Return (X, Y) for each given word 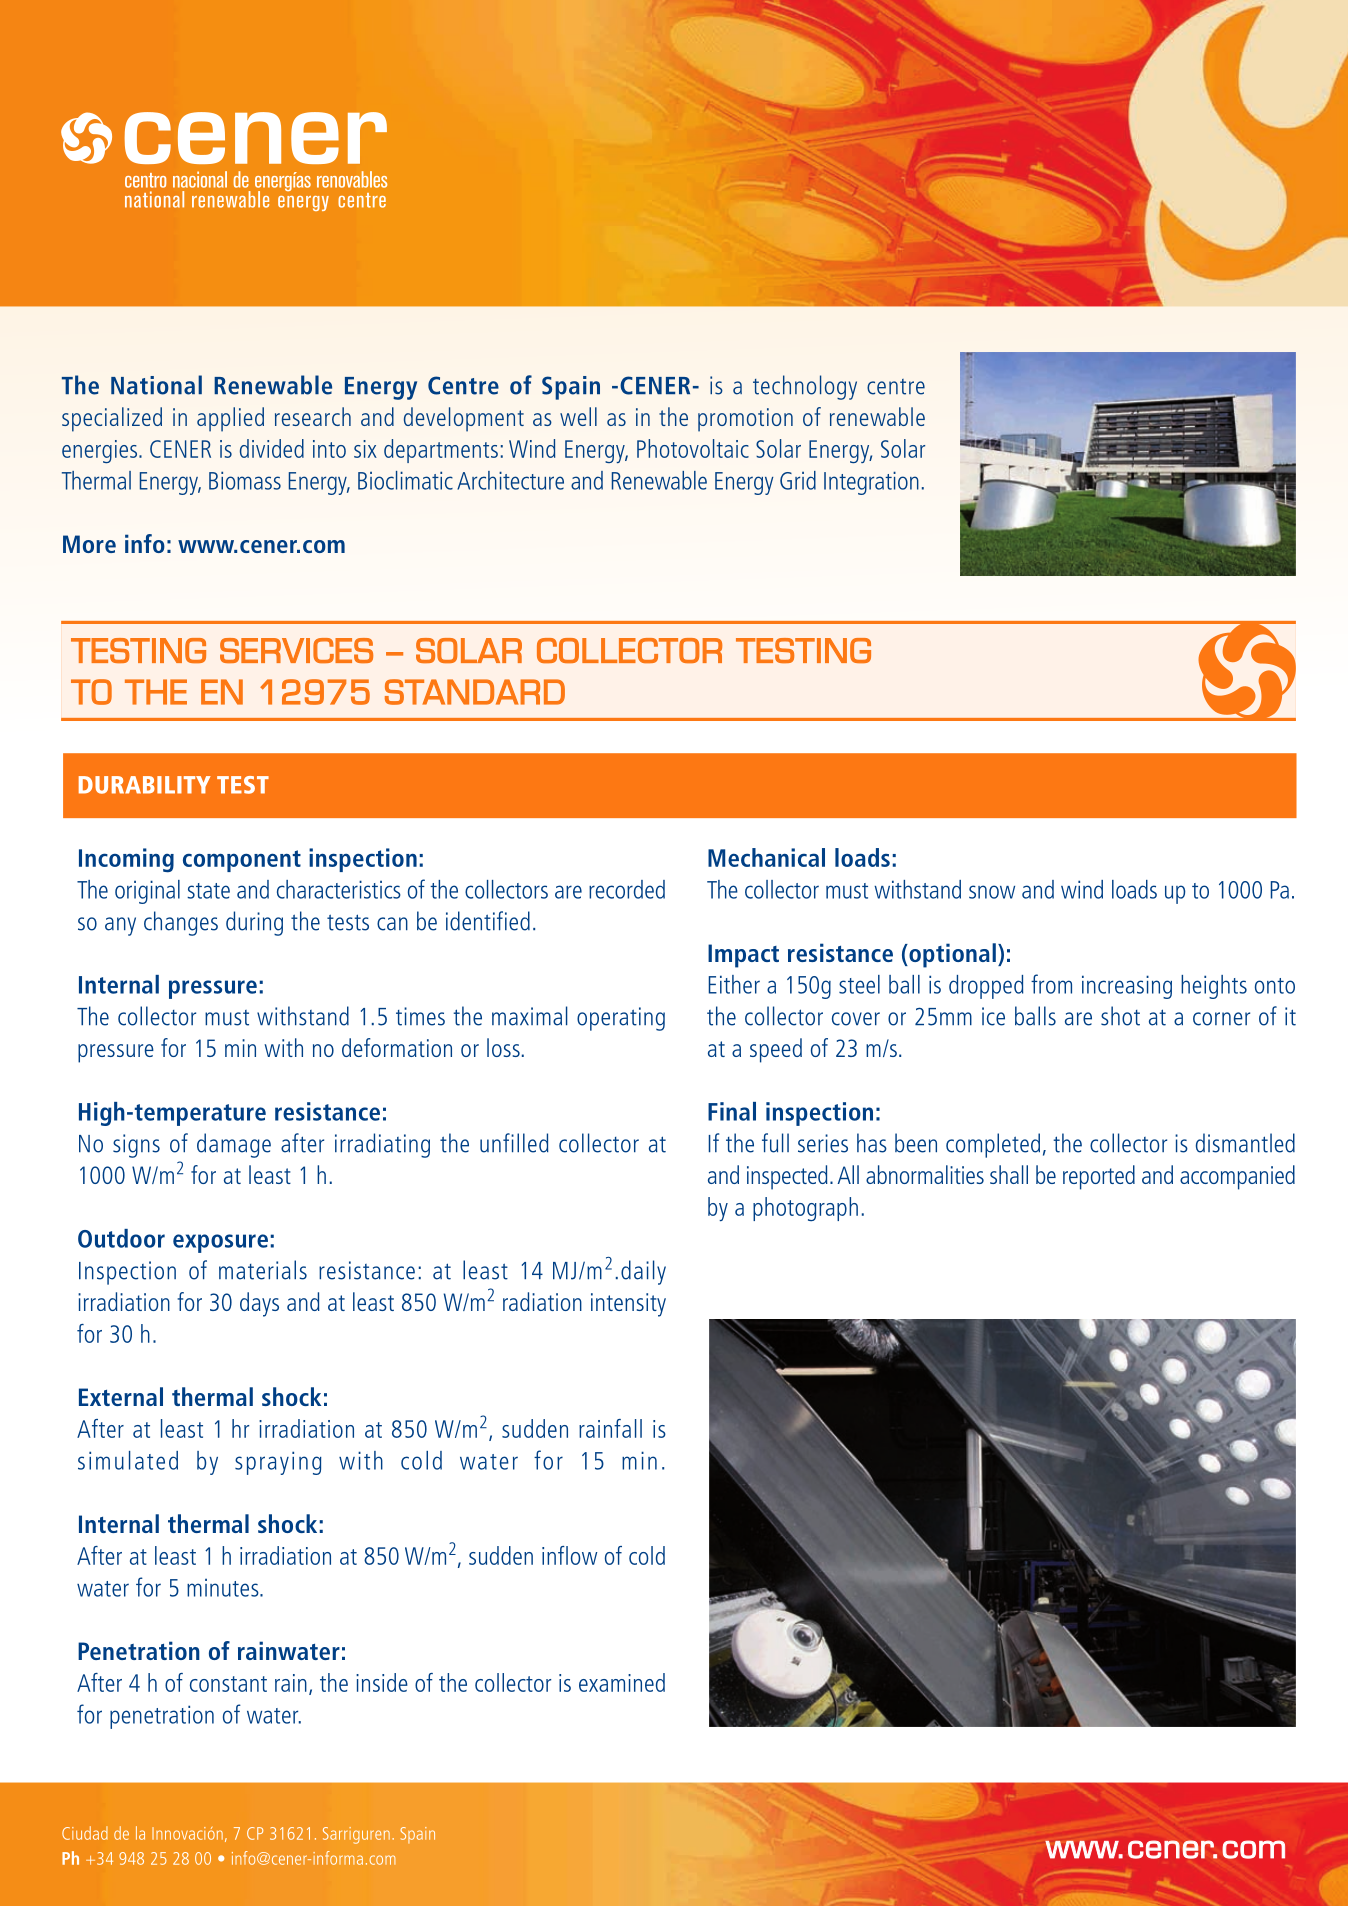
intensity (628, 1305)
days (259, 1304)
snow (992, 892)
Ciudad (85, 1833)
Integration (871, 483)
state (208, 891)
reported (1099, 1177)
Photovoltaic (693, 448)
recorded (627, 889)
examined (622, 1682)
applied (230, 419)
